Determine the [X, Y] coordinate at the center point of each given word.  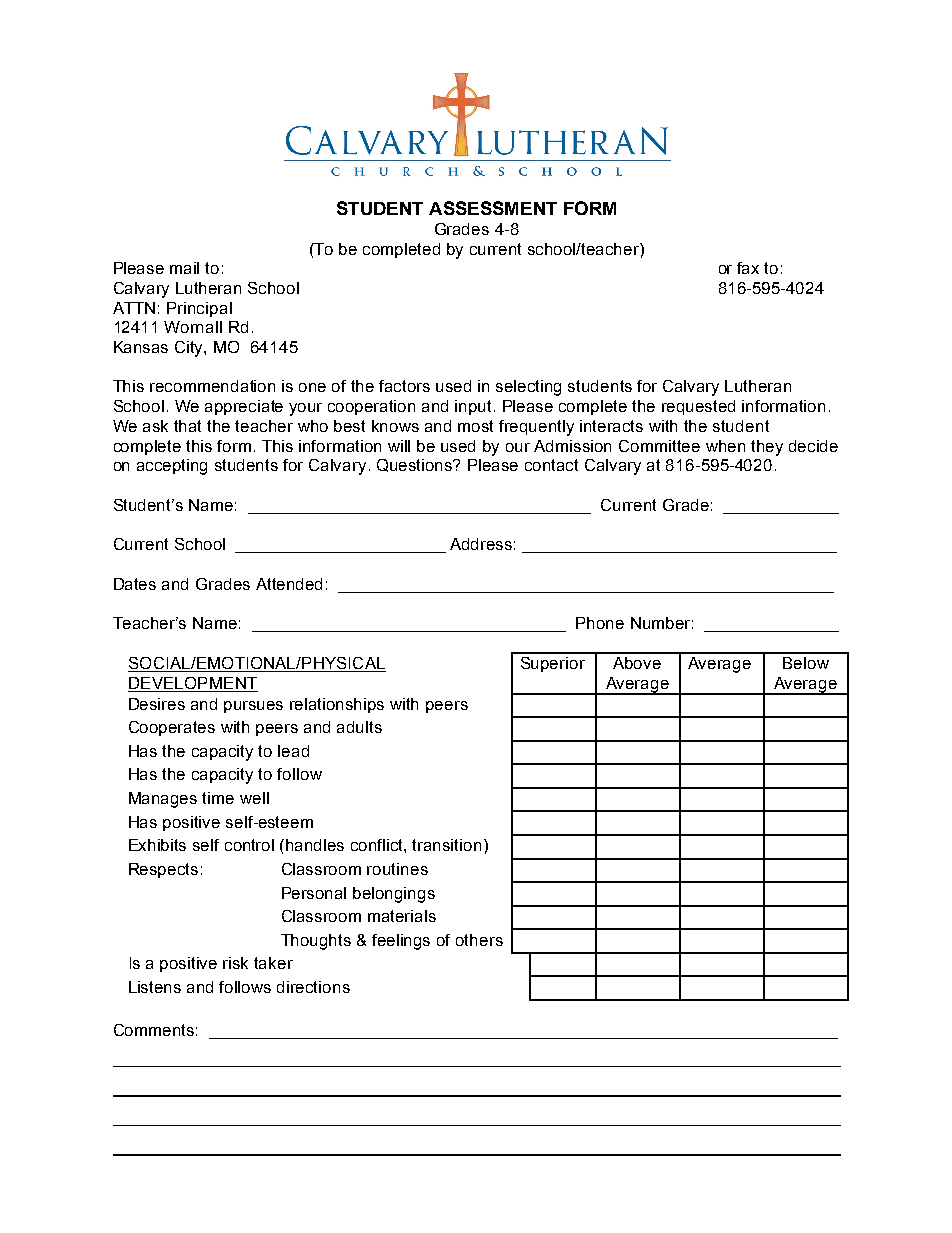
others [479, 940]
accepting [172, 467]
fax [748, 268]
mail [184, 268]
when [725, 446]
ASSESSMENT [493, 208]
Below [806, 663]
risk [235, 963]
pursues [253, 707]
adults [359, 727]
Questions [416, 465]
